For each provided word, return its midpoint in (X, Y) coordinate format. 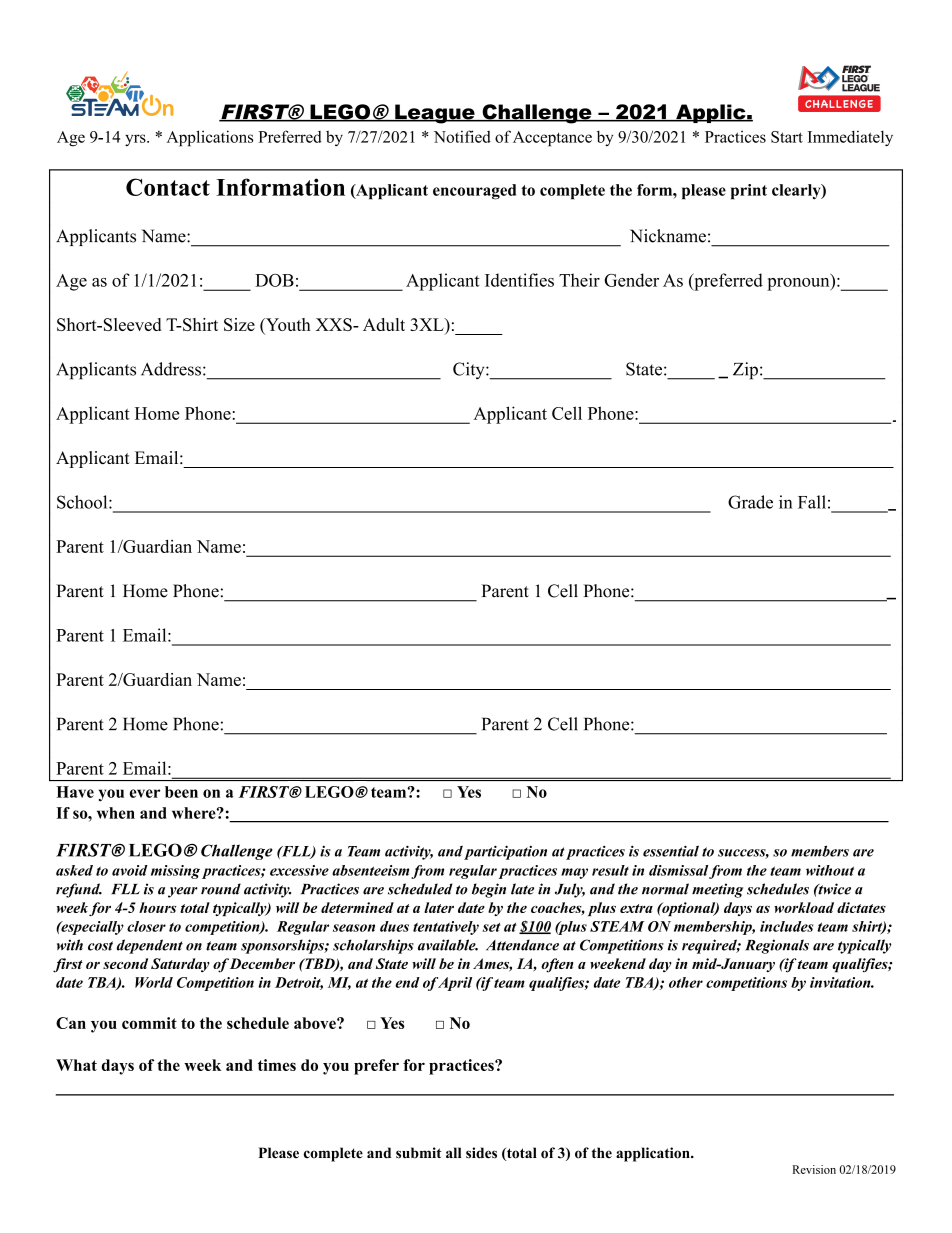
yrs (136, 140)
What (76, 1065)
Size (239, 324)
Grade (750, 502)
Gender (631, 280)
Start (787, 137)
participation (505, 852)
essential (671, 851)
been (181, 792)
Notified (462, 136)
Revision (814, 1169)
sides (481, 1153)
